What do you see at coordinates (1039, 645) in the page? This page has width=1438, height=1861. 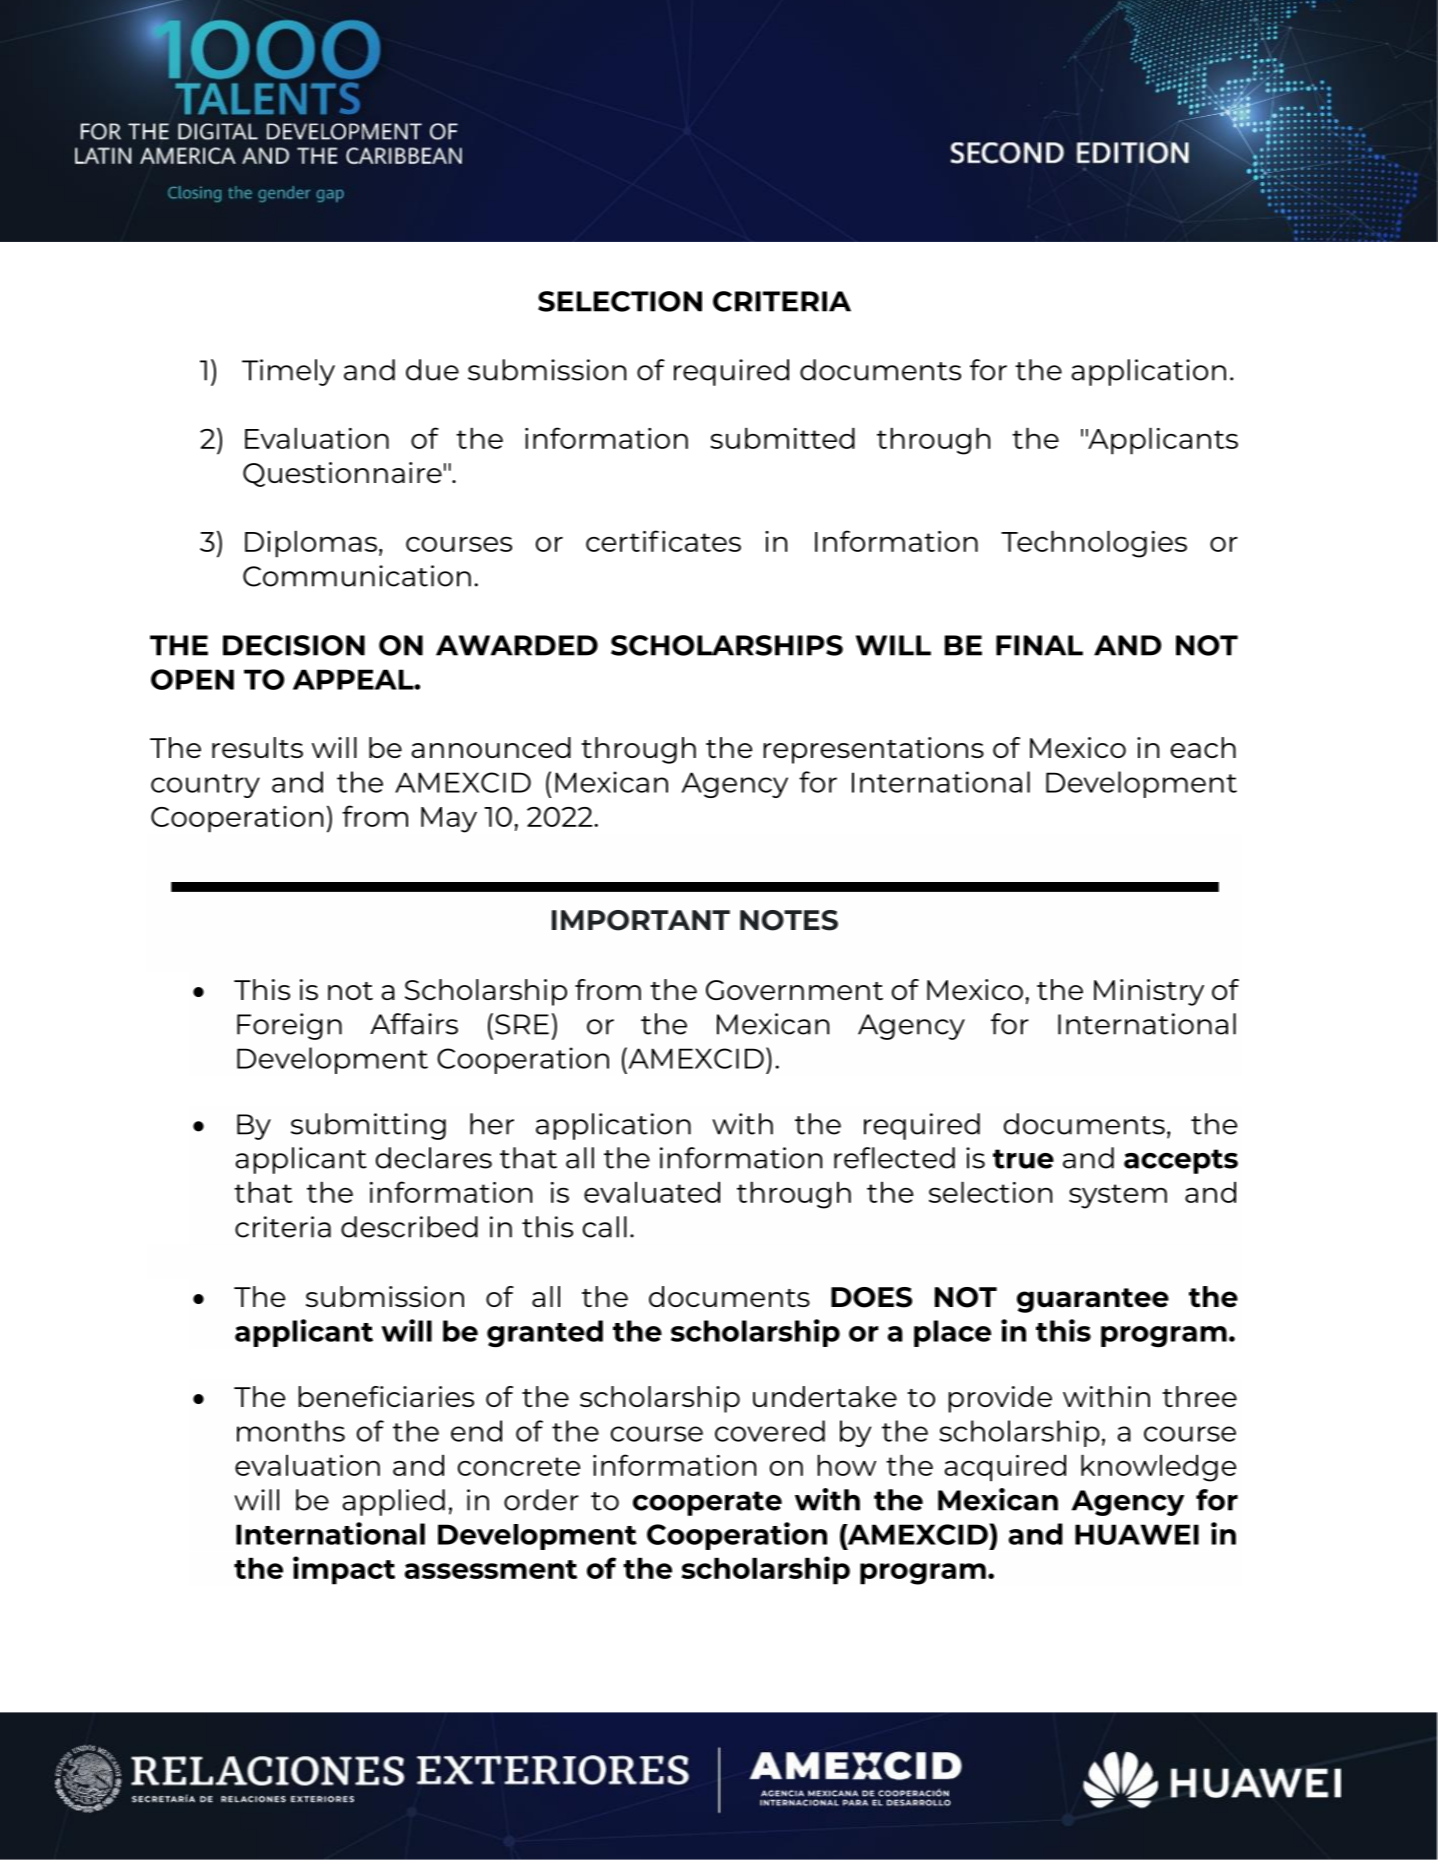 I see `FINAL` at bounding box center [1039, 645].
